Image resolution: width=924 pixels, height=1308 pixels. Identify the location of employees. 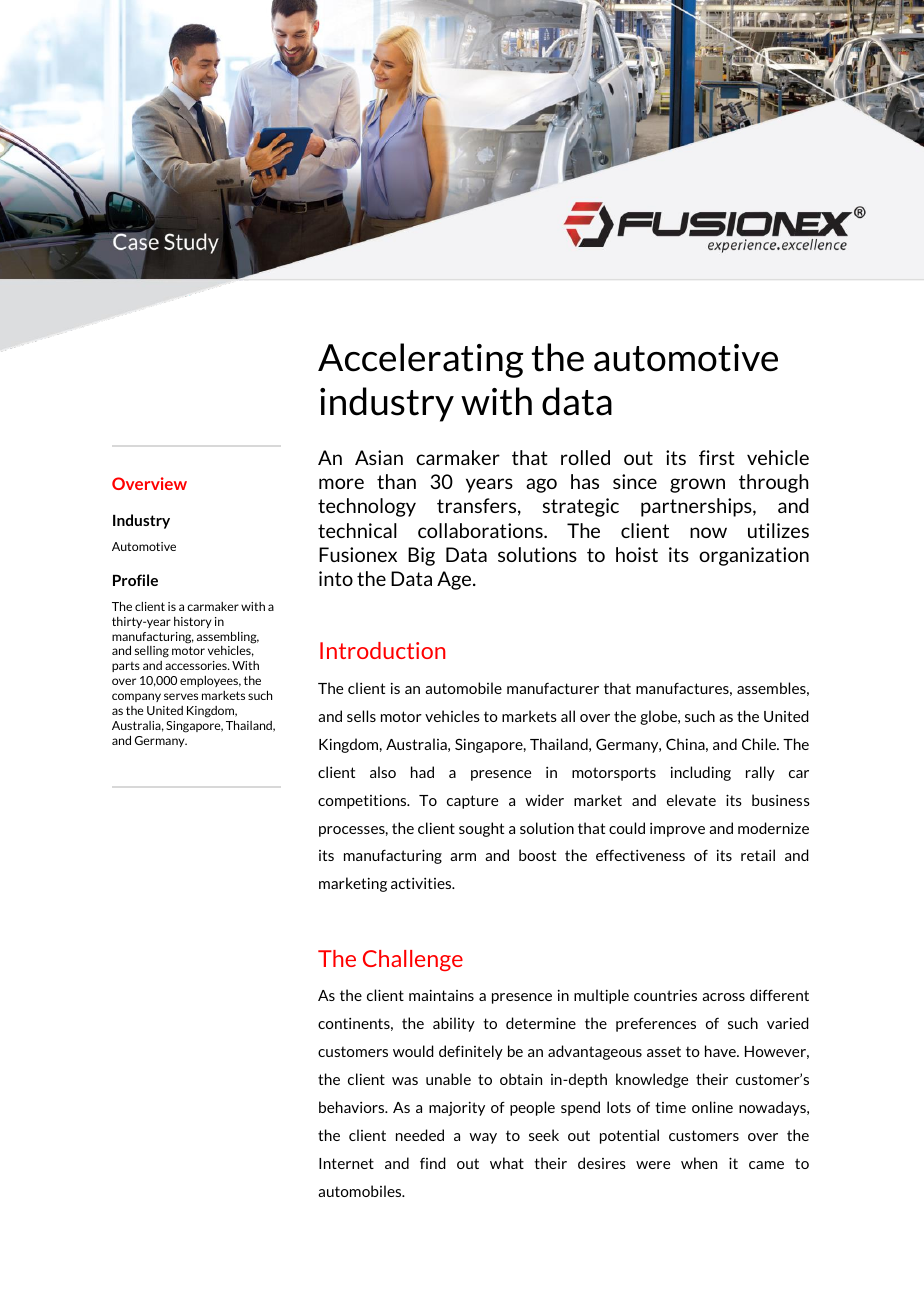
(210, 681).
